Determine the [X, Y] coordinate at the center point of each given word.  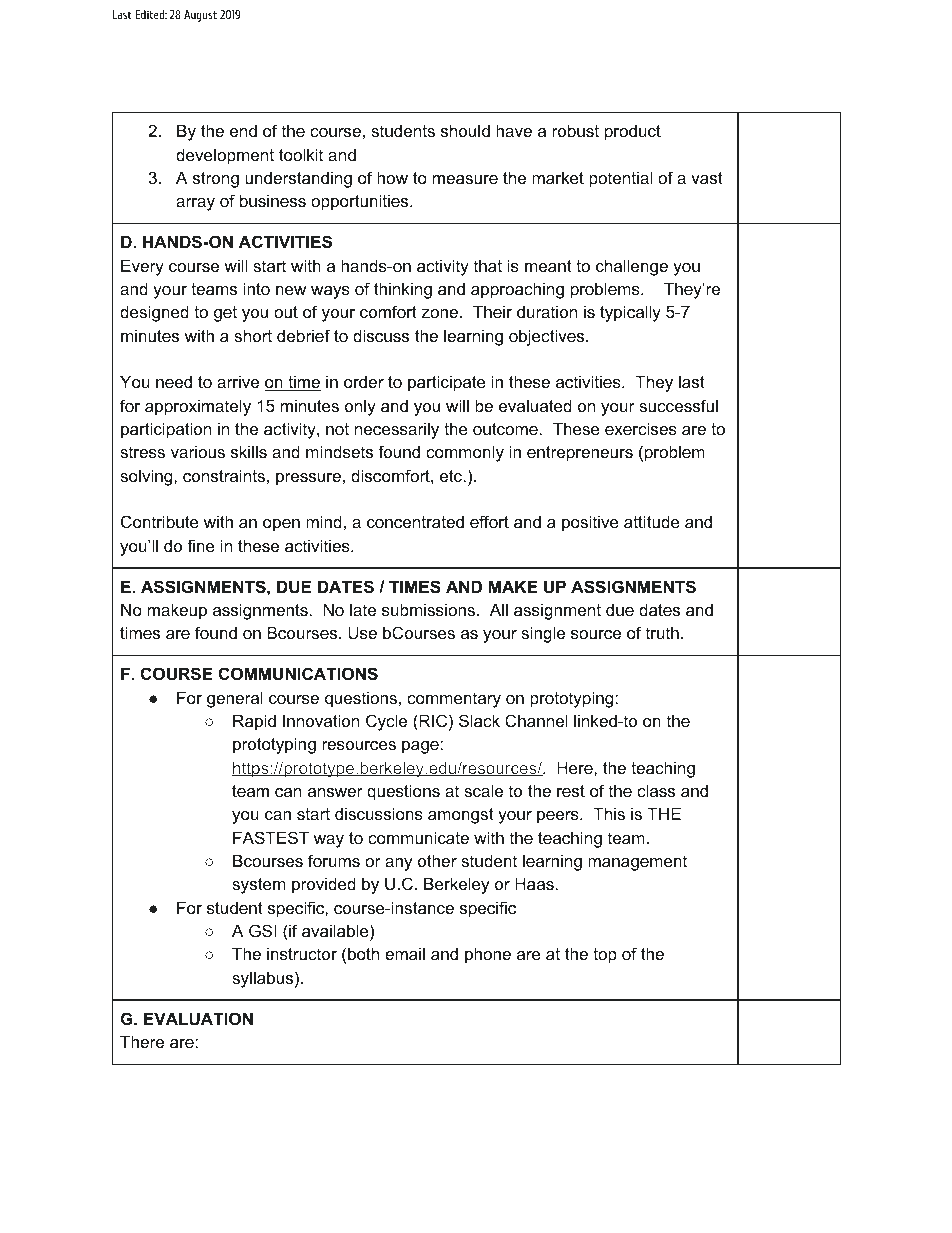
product [633, 132]
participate [447, 383]
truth [662, 632]
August [200, 16]
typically [630, 313]
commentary [454, 700]
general [235, 699]
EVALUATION [198, 1018]
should [465, 130]
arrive [238, 381]
